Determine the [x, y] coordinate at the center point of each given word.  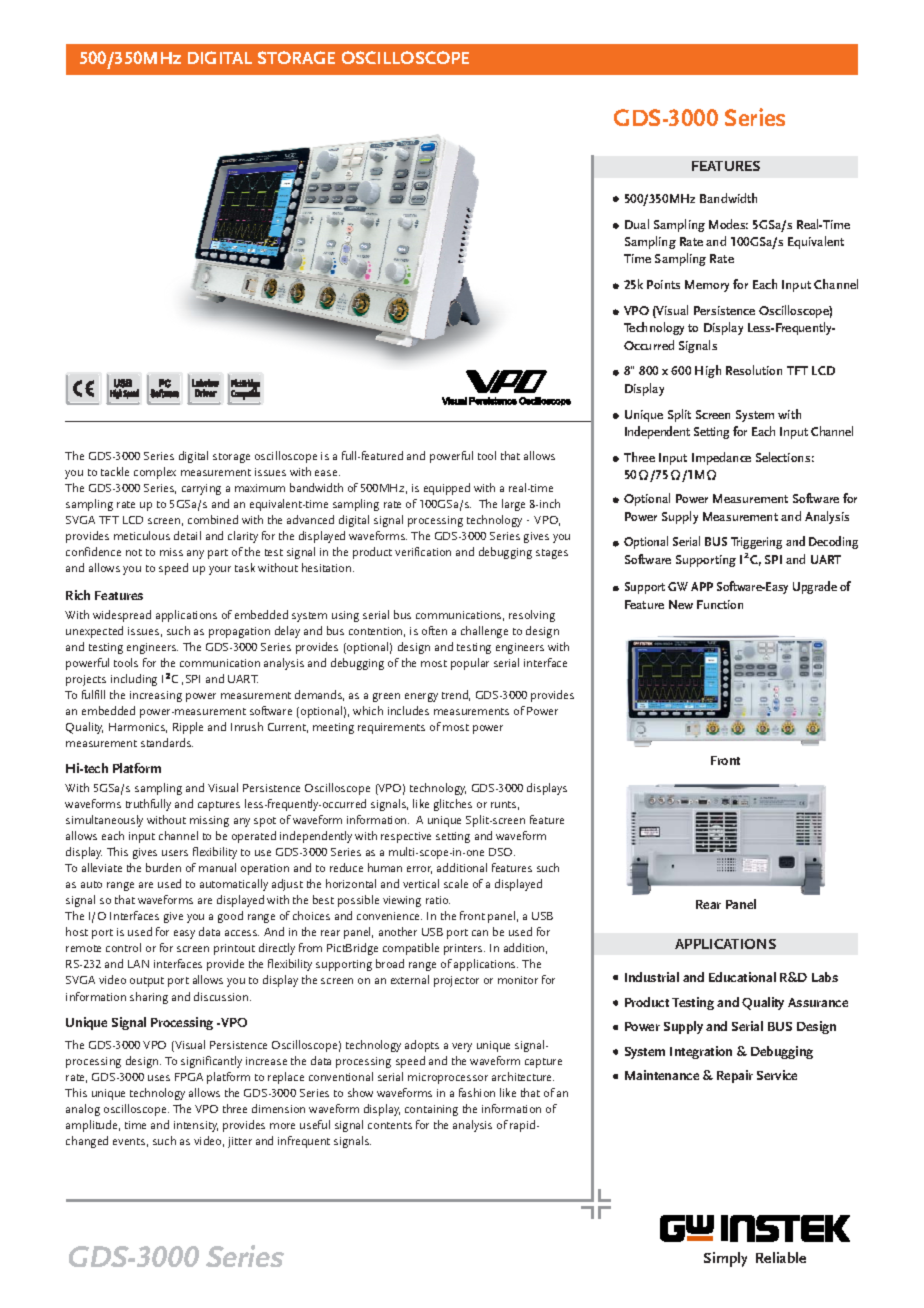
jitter [240, 1142]
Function [720, 604]
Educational [742, 977]
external [410, 979]
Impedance [721, 458]
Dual [637, 224]
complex [155, 473]
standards [167, 742]
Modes [728, 224]
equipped [447, 489]
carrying [201, 489]
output [147, 982]
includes [408, 710]
